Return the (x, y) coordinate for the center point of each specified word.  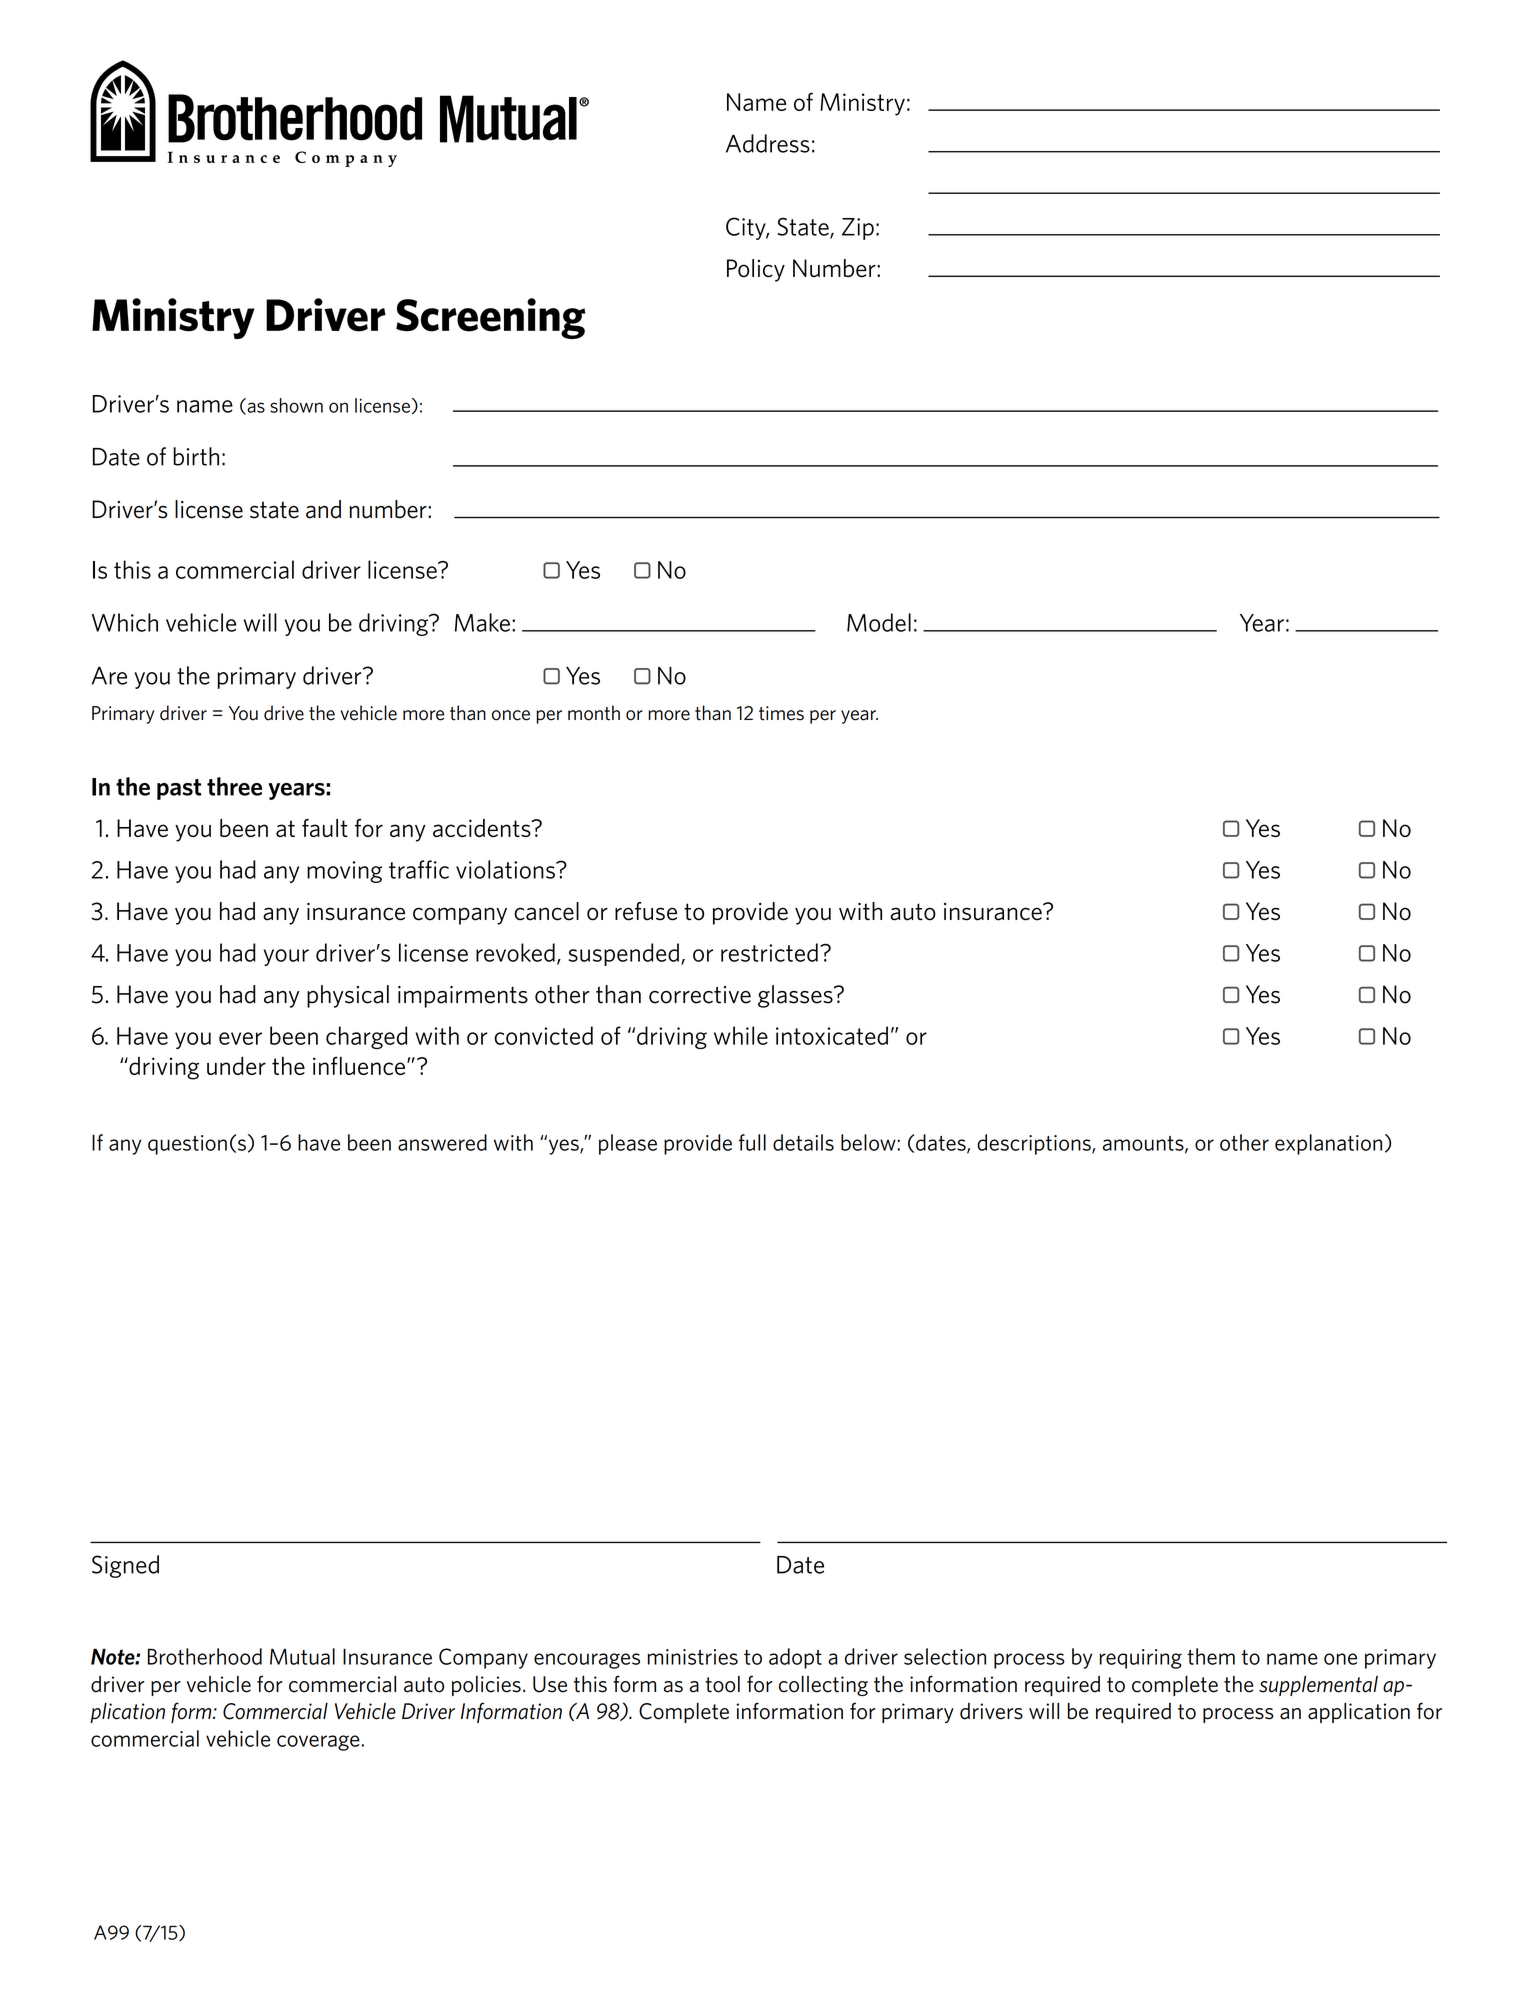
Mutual (302, 1656)
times (781, 713)
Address (768, 143)
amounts (1144, 1144)
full (752, 1142)
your (286, 957)
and (323, 509)
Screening (491, 318)
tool (722, 1684)
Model (879, 622)
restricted (769, 952)
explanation (1328, 1144)
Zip (858, 229)
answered (442, 1142)
